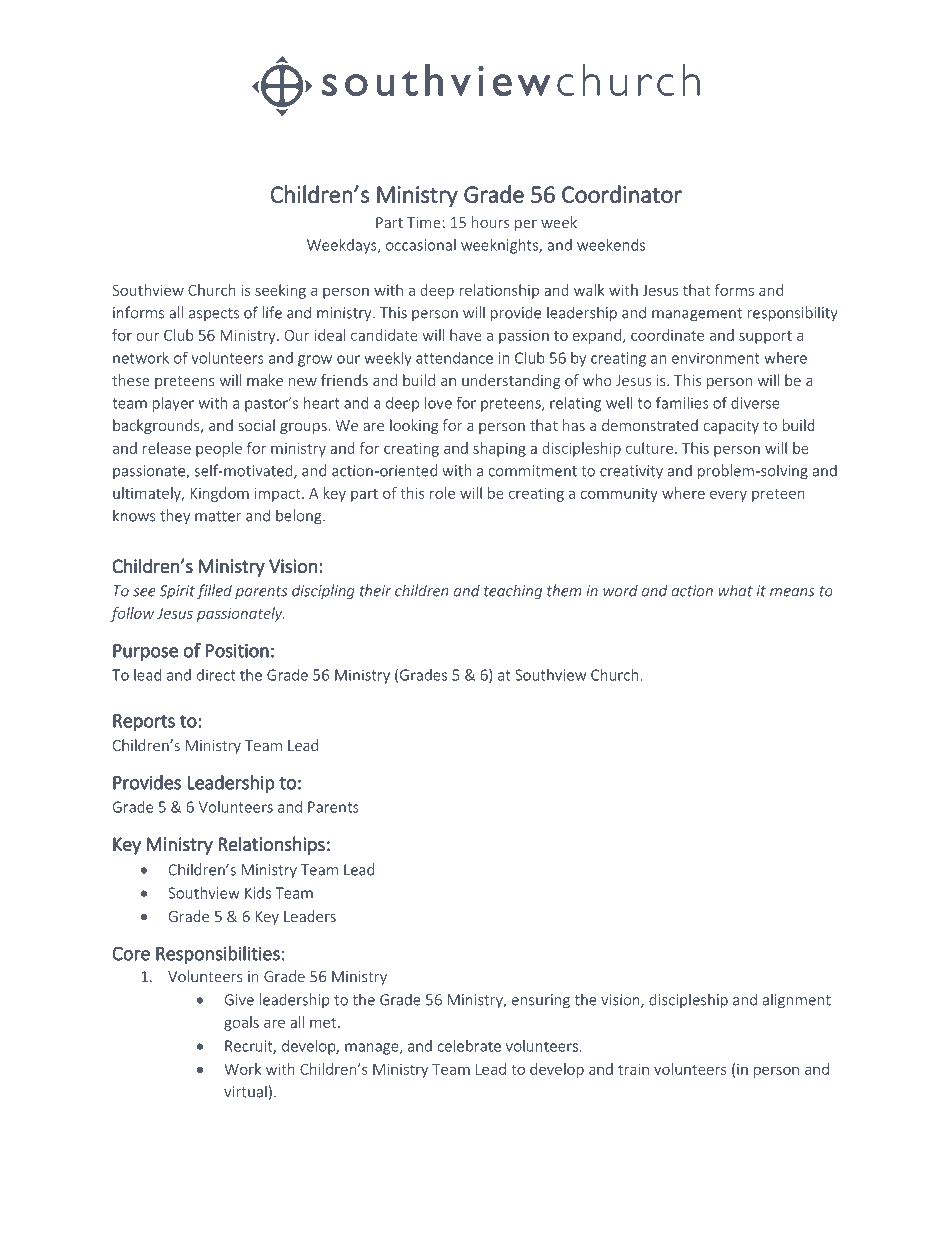 This screenshot has width=952, height=1233. What do you see at coordinates (218, 516) in the screenshot?
I see `matter` at bounding box center [218, 516].
